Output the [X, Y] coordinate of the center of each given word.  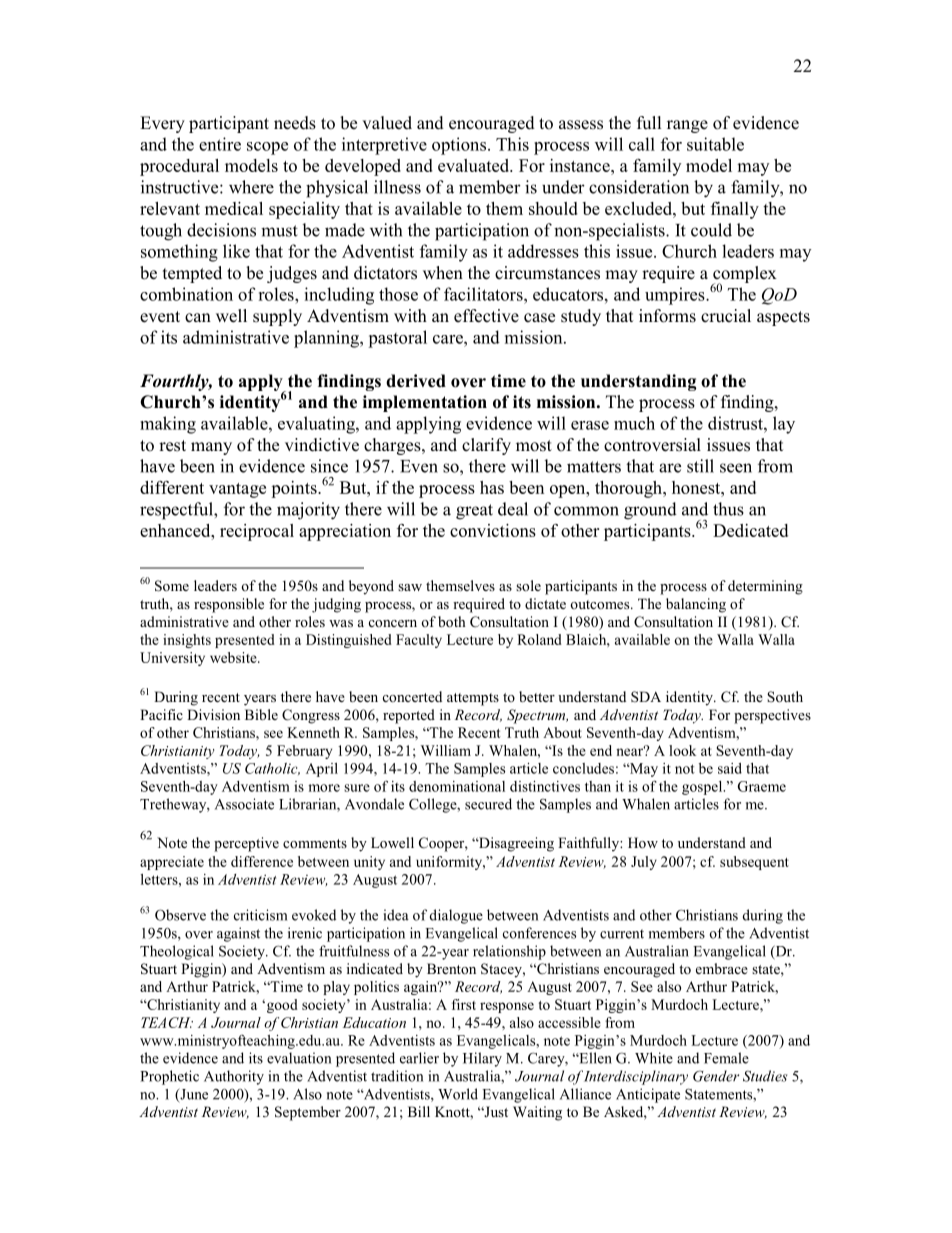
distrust [736, 423]
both [451, 621]
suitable [715, 144]
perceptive [246, 844]
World [458, 1094]
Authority [234, 1077]
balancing [696, 605]
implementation [425, 403]
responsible [229, 605]
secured [488, 804]
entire [220, 144]
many [211, 448]
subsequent [754, 863]
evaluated [475, 165]
